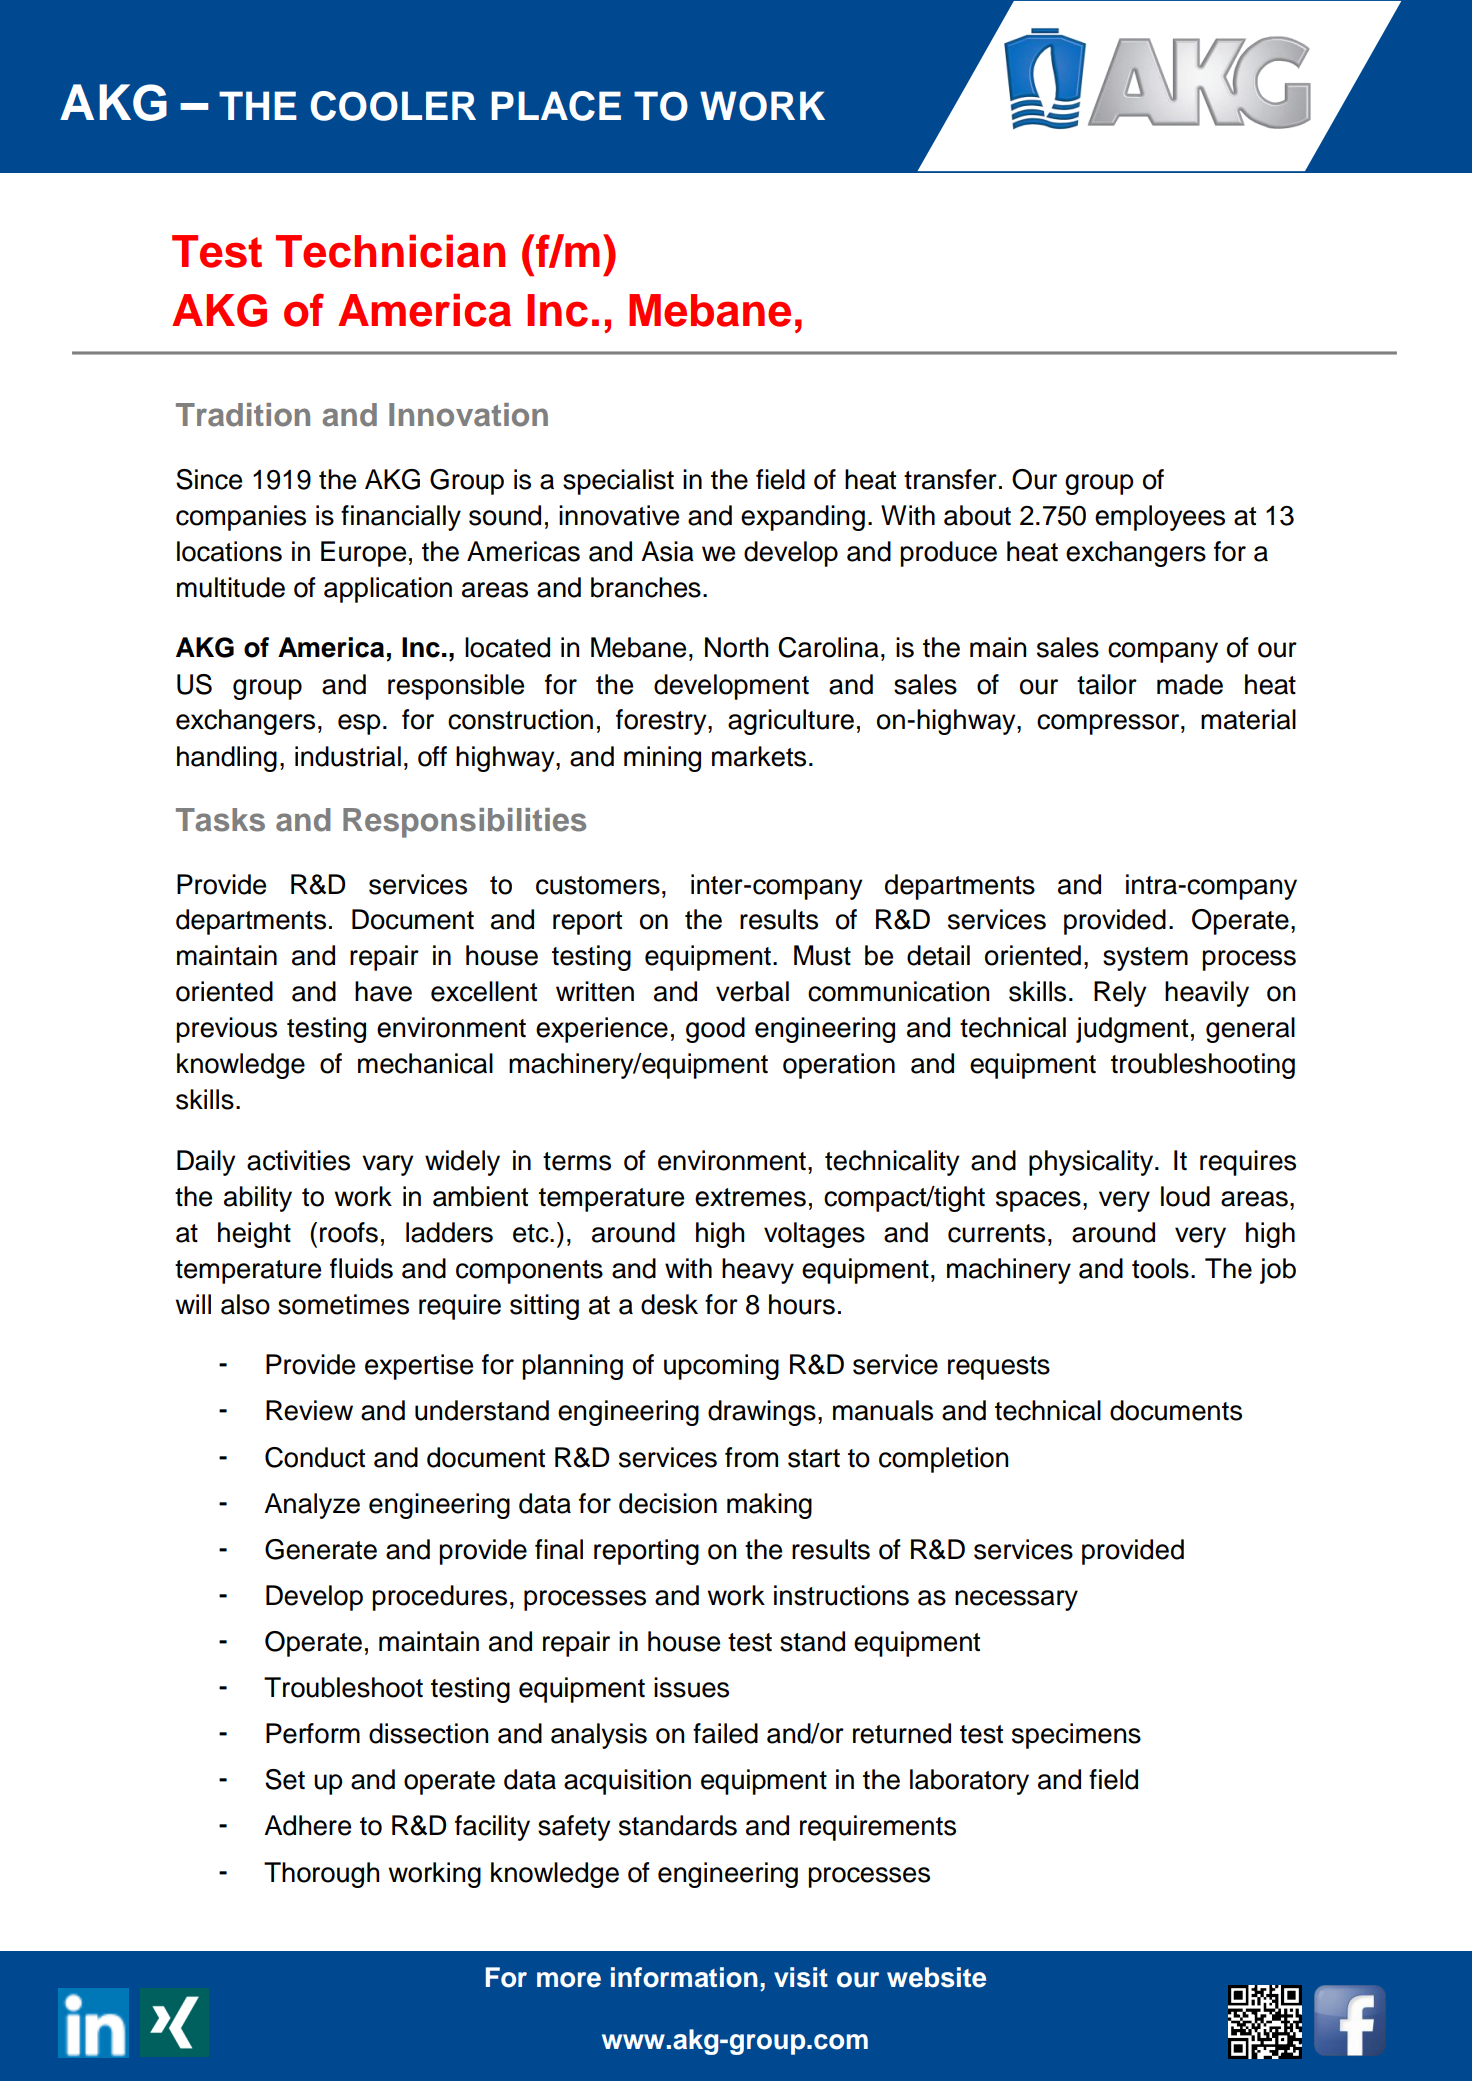 Image resolution: width=1472 pixels, height=2081 pixels. Describe the element at coordinates (1132, 1030) in the screenshot. I see `judgment` at that location.
